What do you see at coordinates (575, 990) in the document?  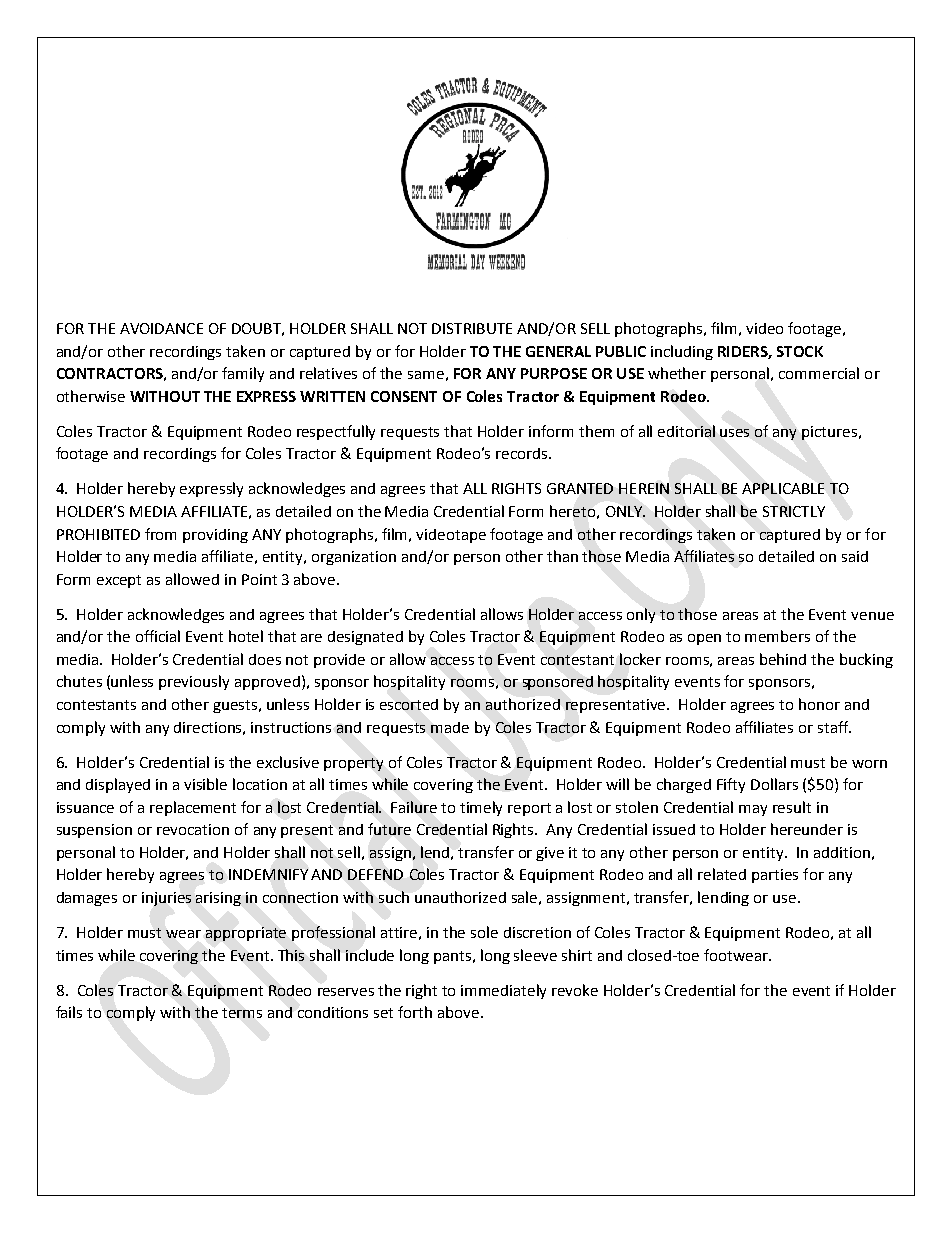 I see `revoke` at bounding box center [575, 990].
